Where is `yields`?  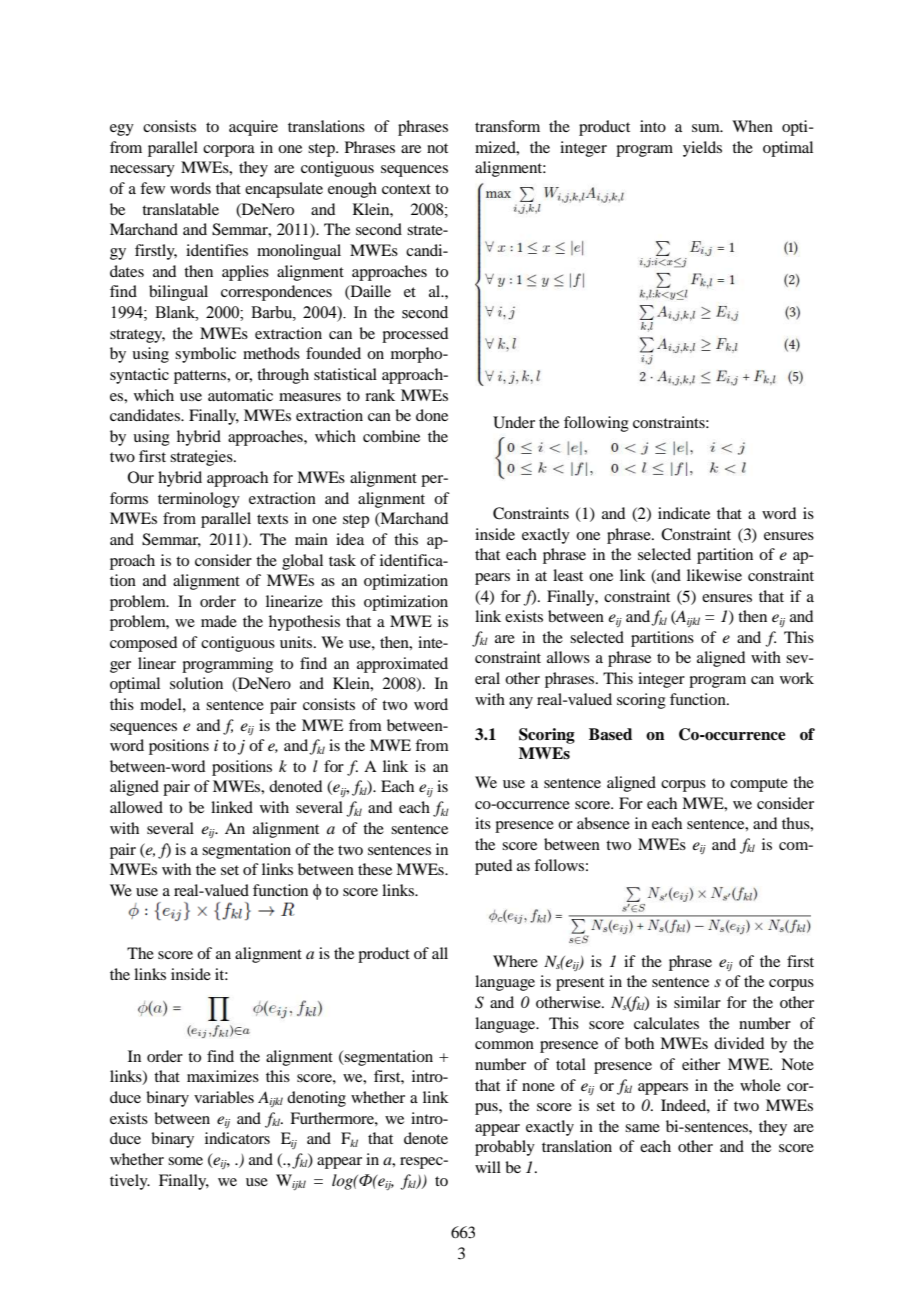 yields is located at coordinates (702, 149).
